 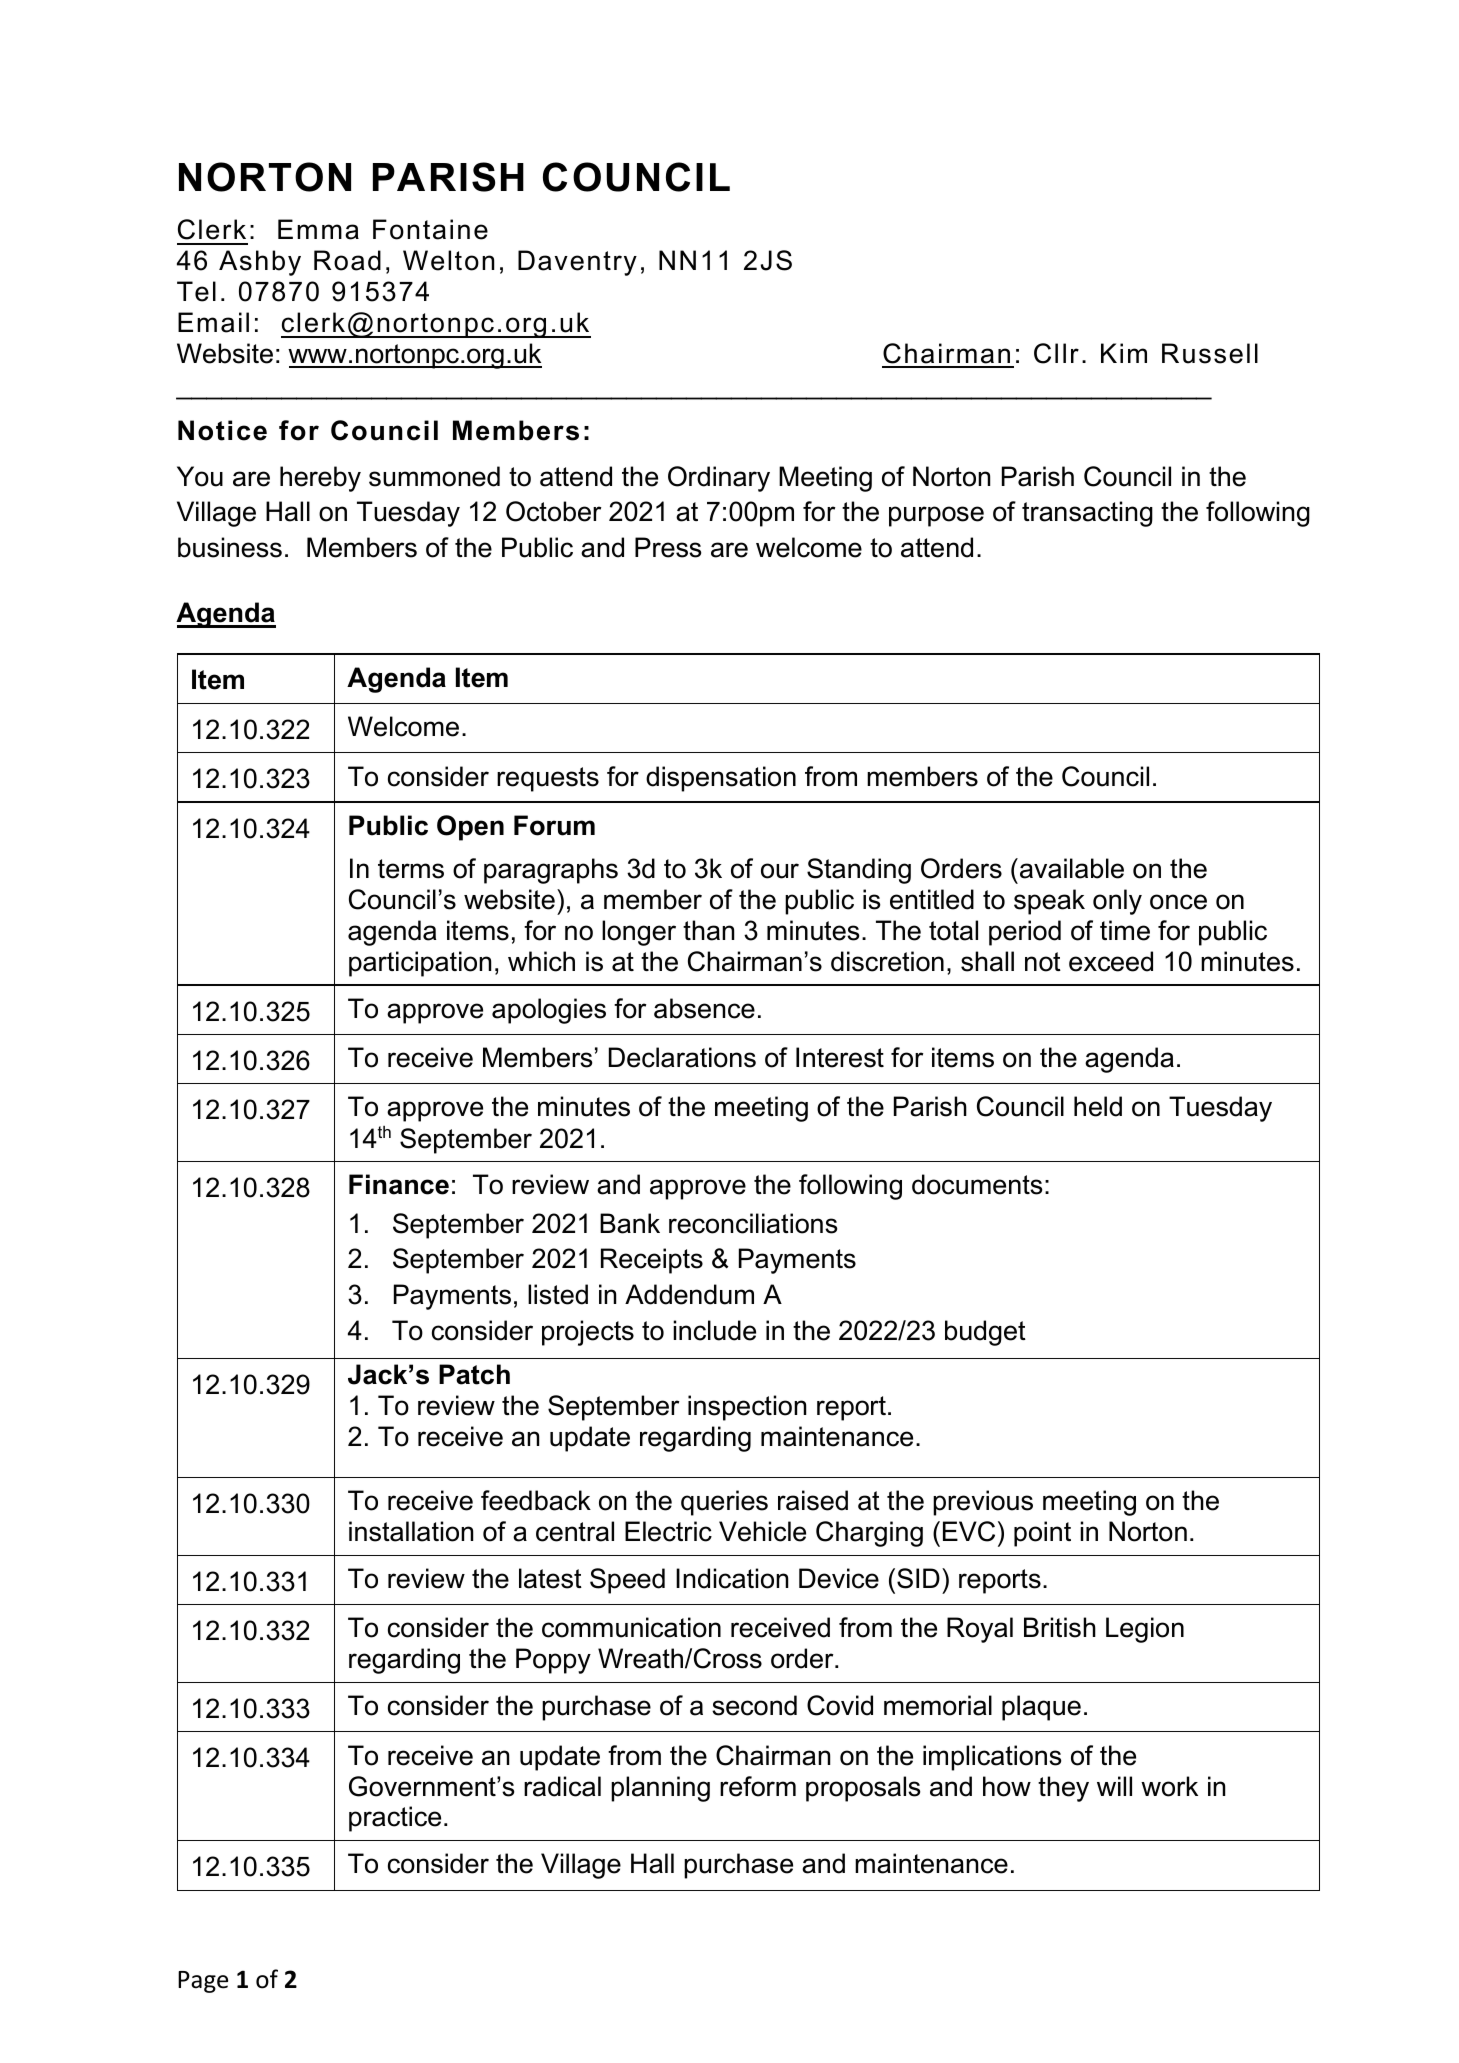 What do you see at coordinates (732, 1578) in the screenshot?
I see `Indication` at bounding box center [732, 1578].
